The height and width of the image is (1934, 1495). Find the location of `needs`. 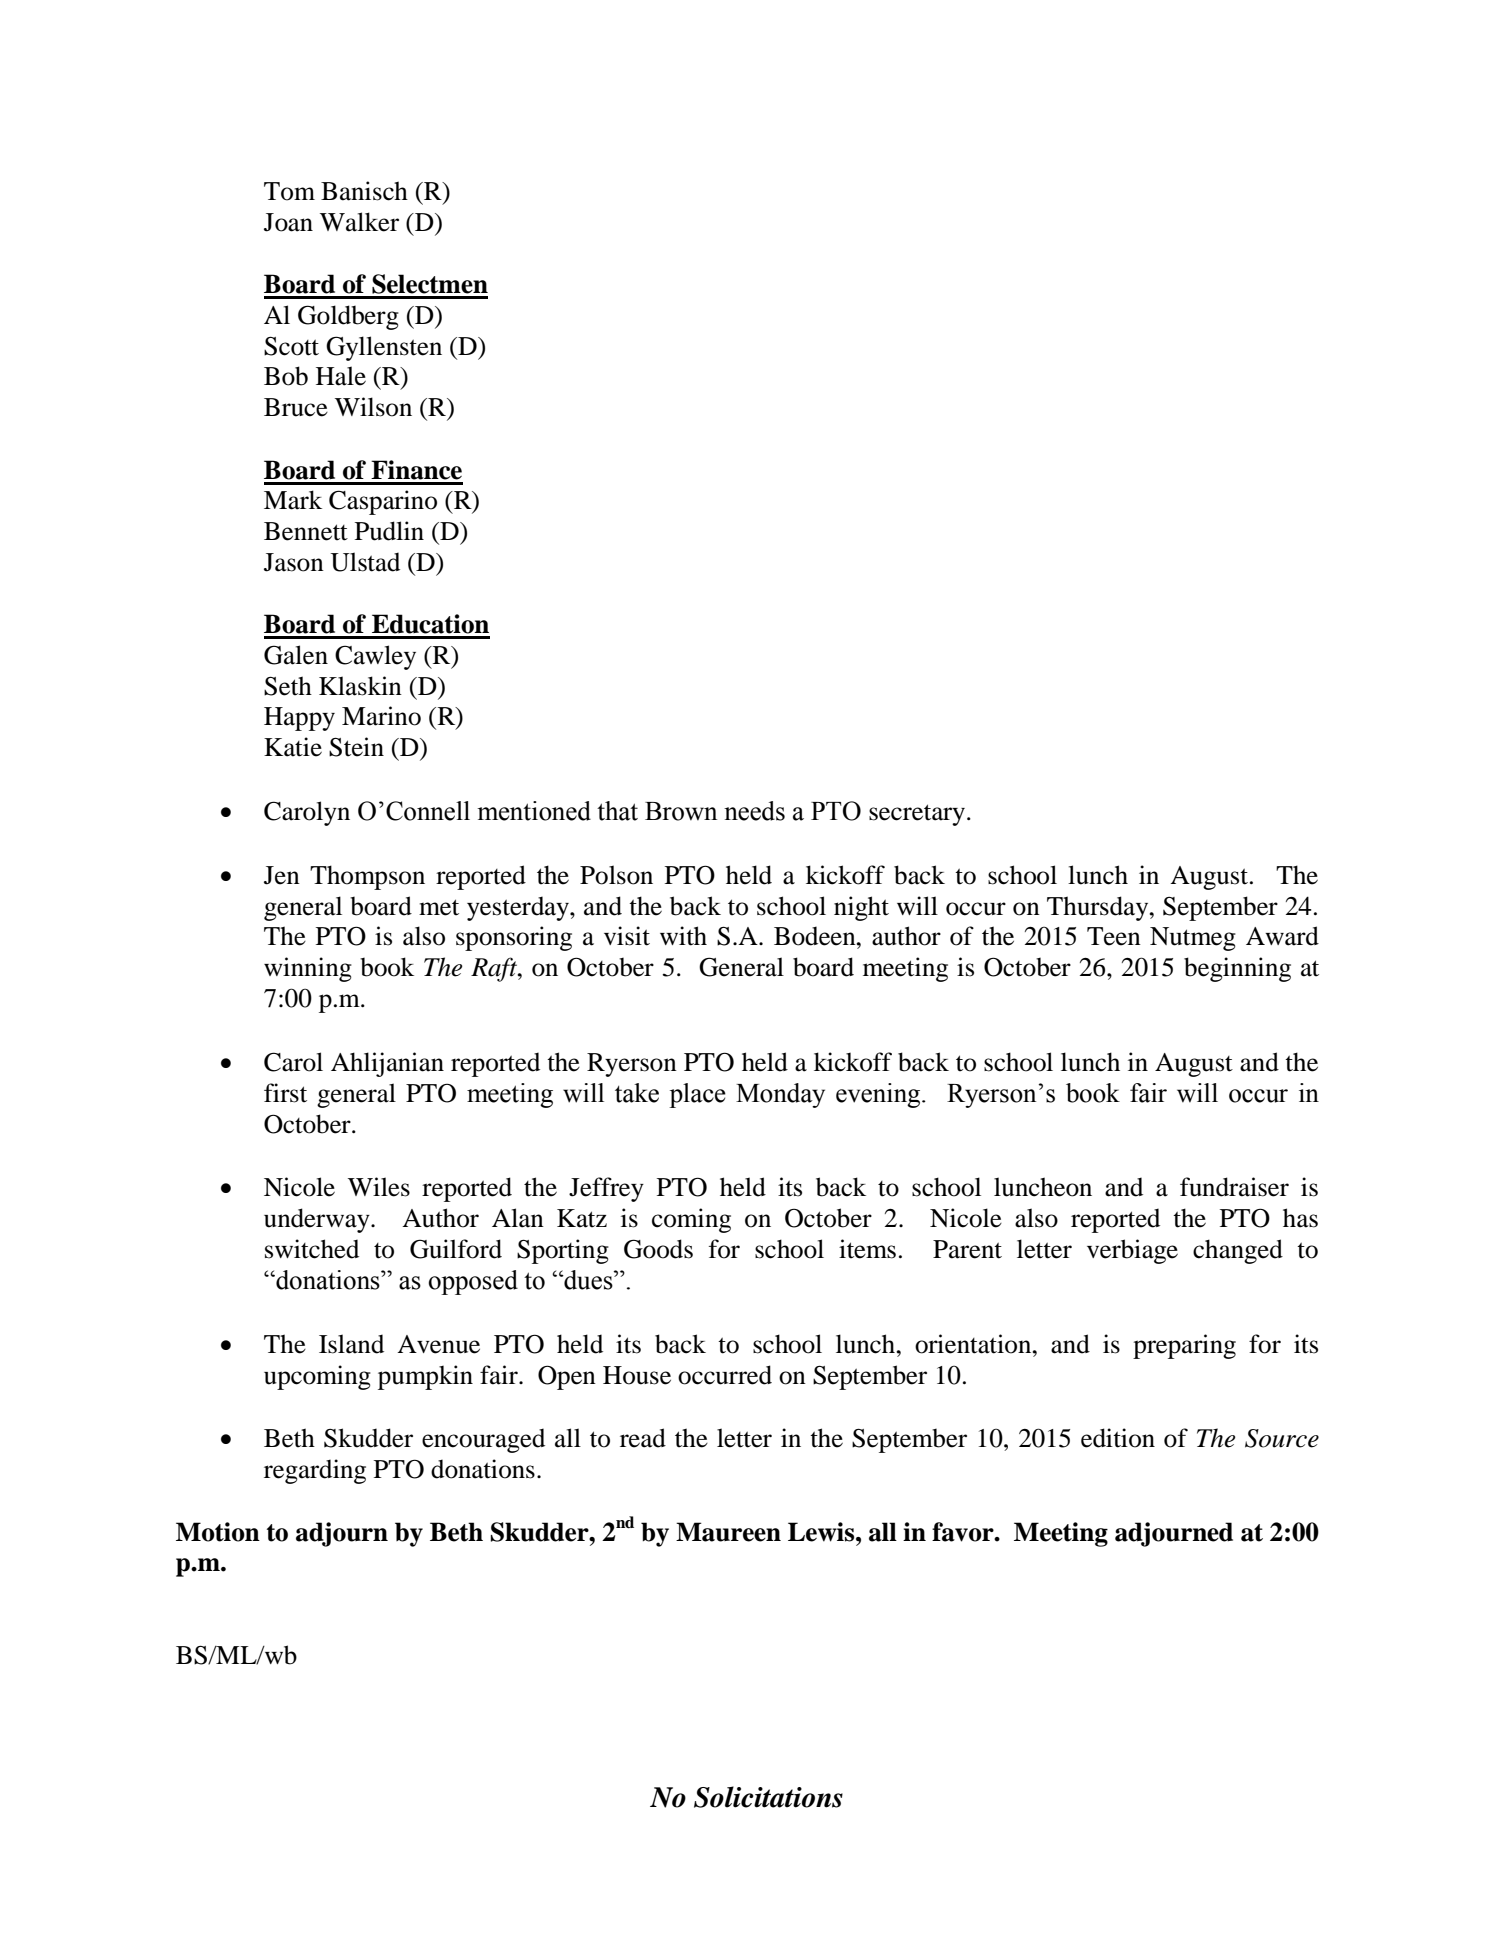

needs is located at coordinates (754, 811).
